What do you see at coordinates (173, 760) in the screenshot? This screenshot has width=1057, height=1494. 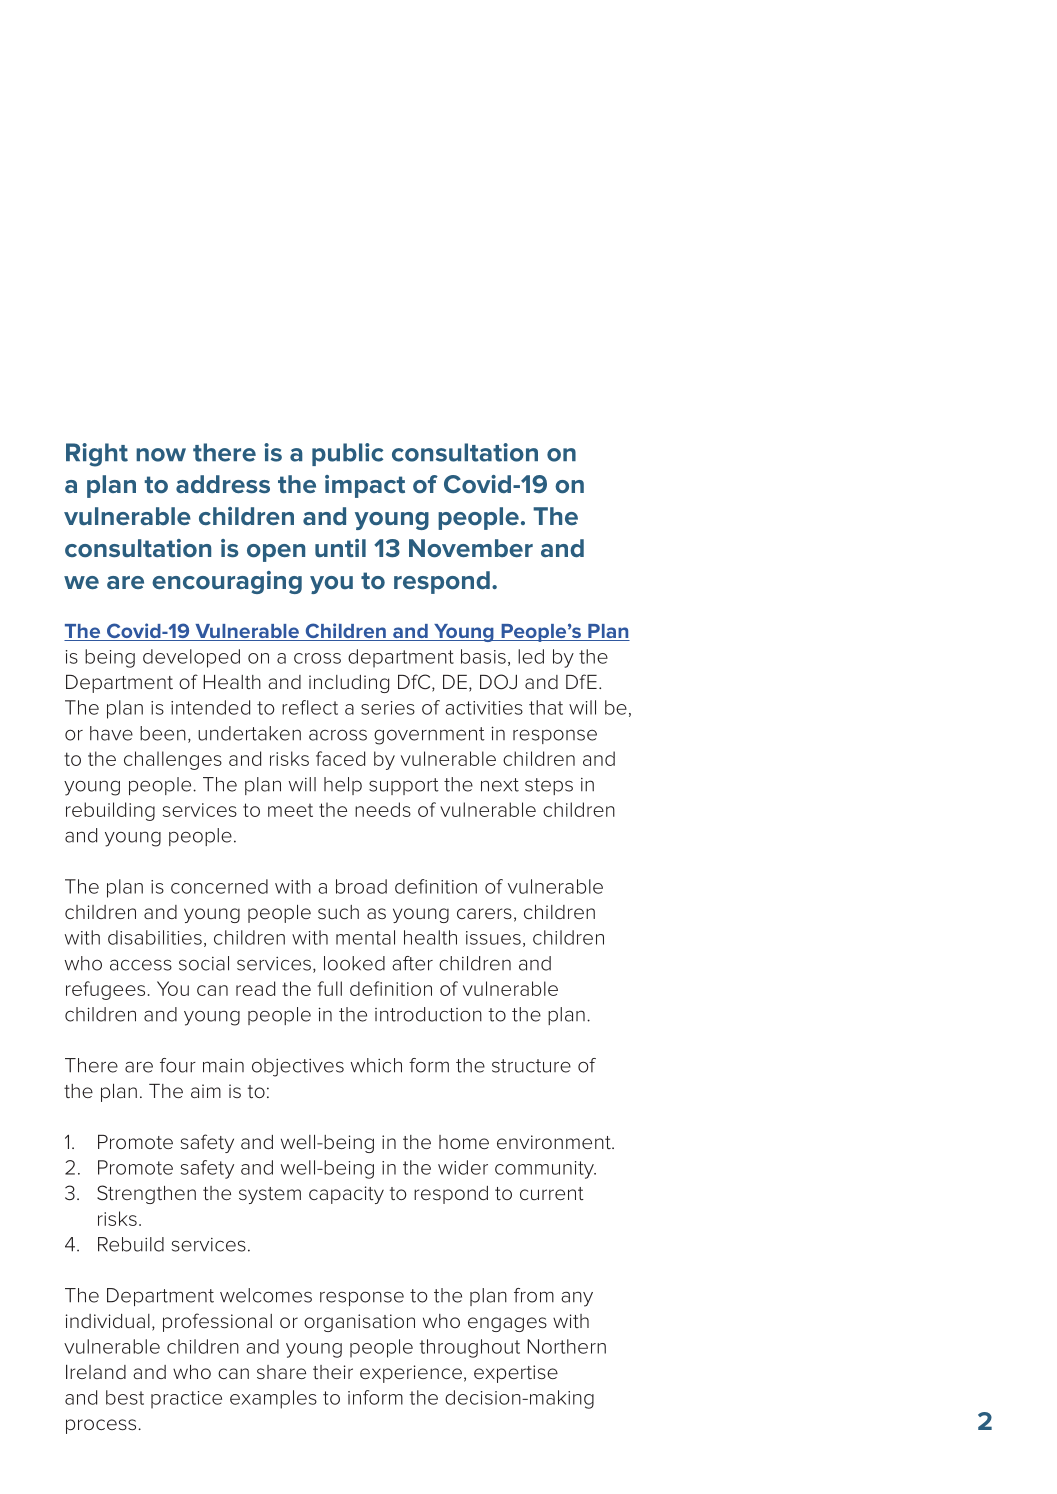 I see `challenges` at bounding box center [173, 760].
